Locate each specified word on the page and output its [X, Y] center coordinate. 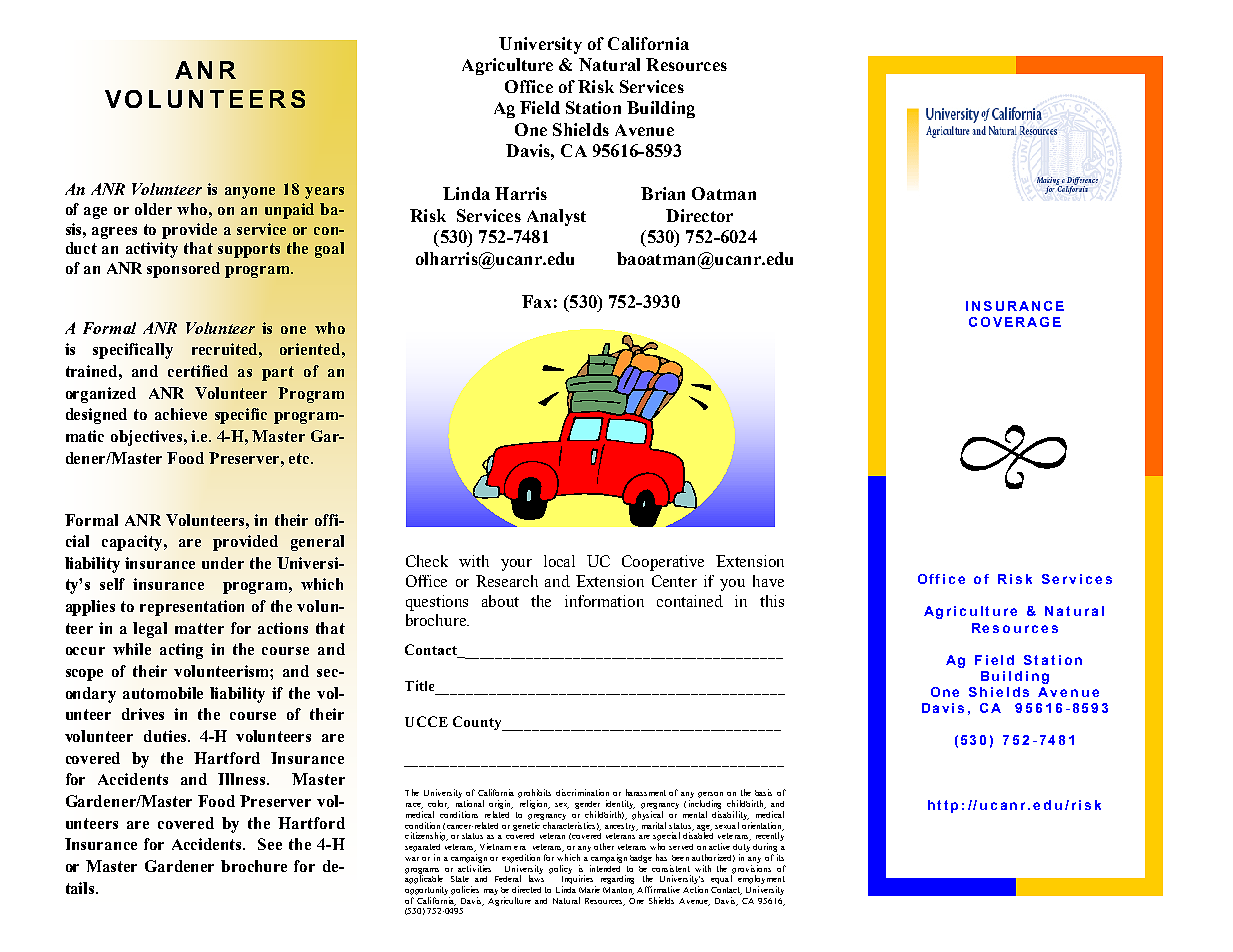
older [153, 209]
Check [427, 561]
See [270, 844]
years [324, 193]
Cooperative [663, 563]
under [223, 563]
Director [699, 215]
